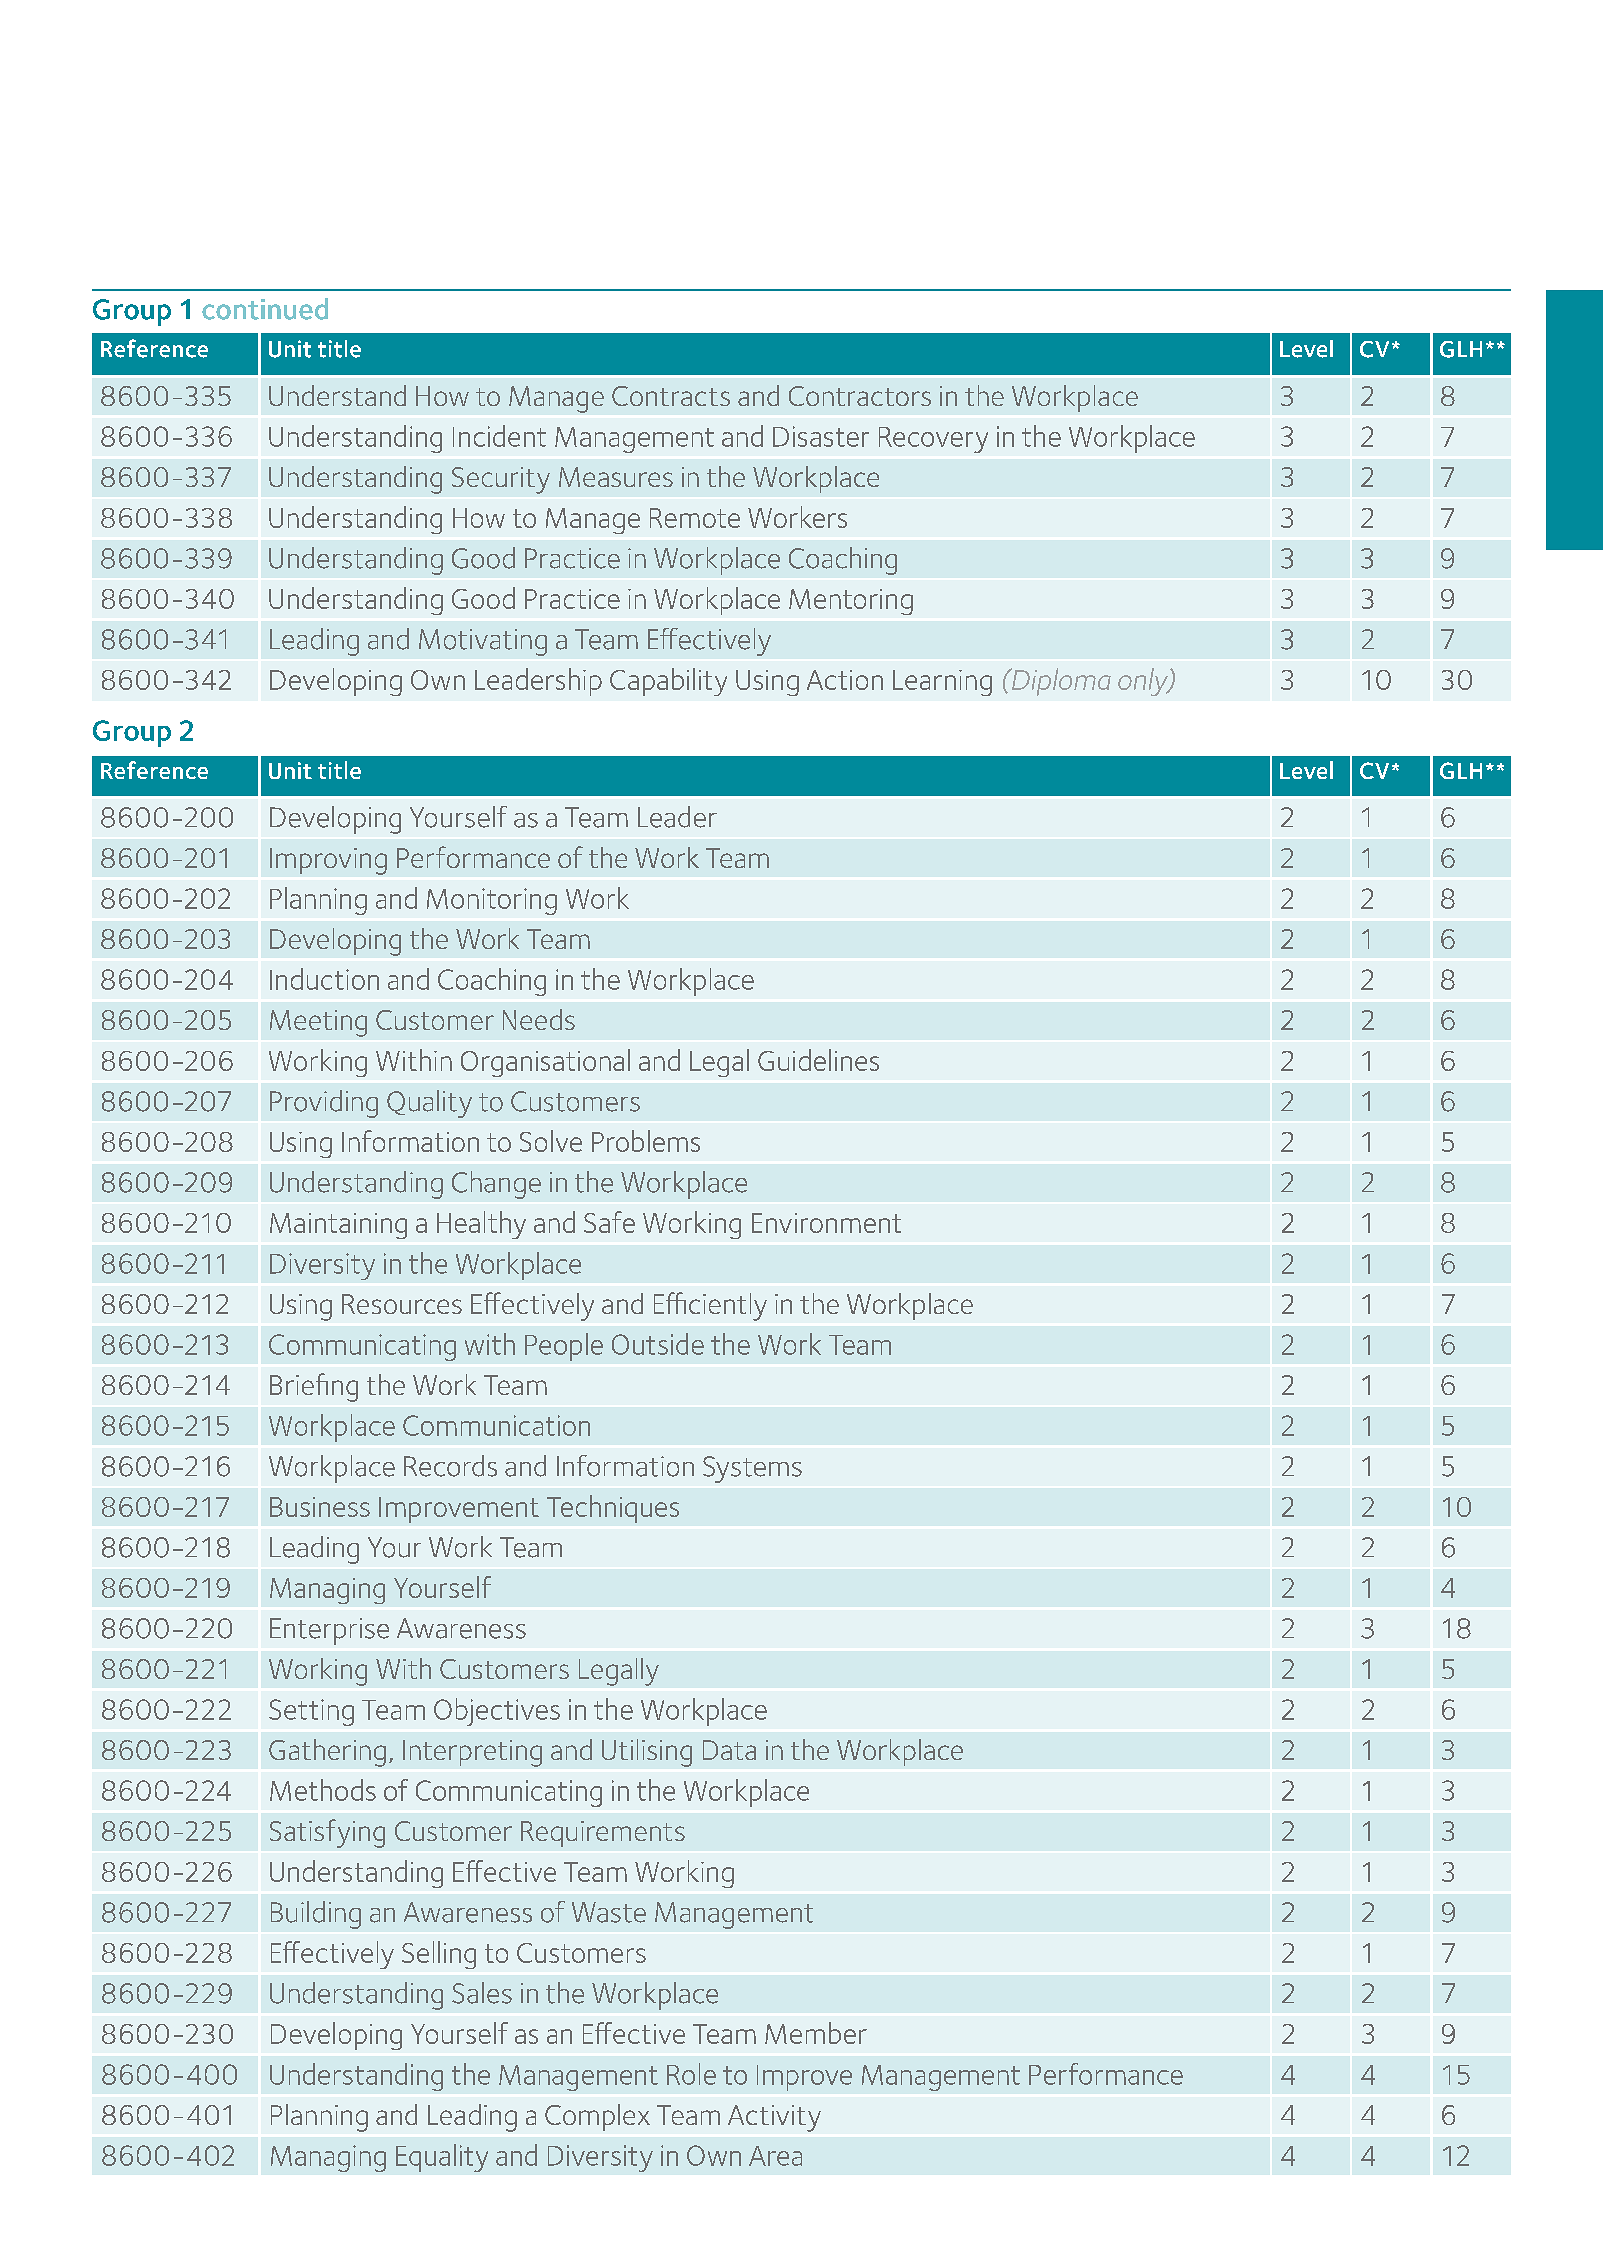  What do you see at coordinates (328, 861) in the page?
I see `Improving` at bounding box center [328, 861].
